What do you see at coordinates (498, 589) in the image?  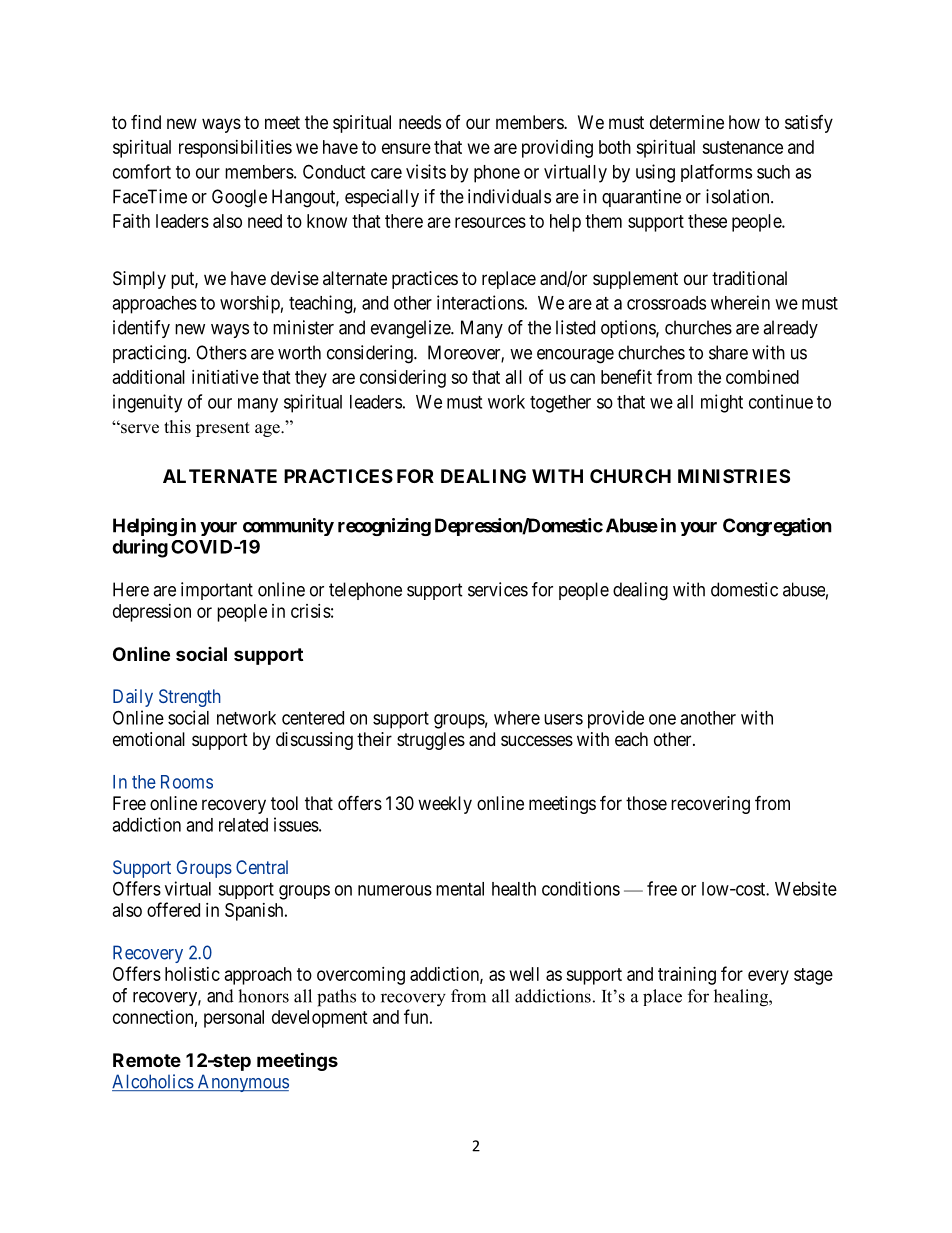 I see `services` at bounding box center [498, 589].
